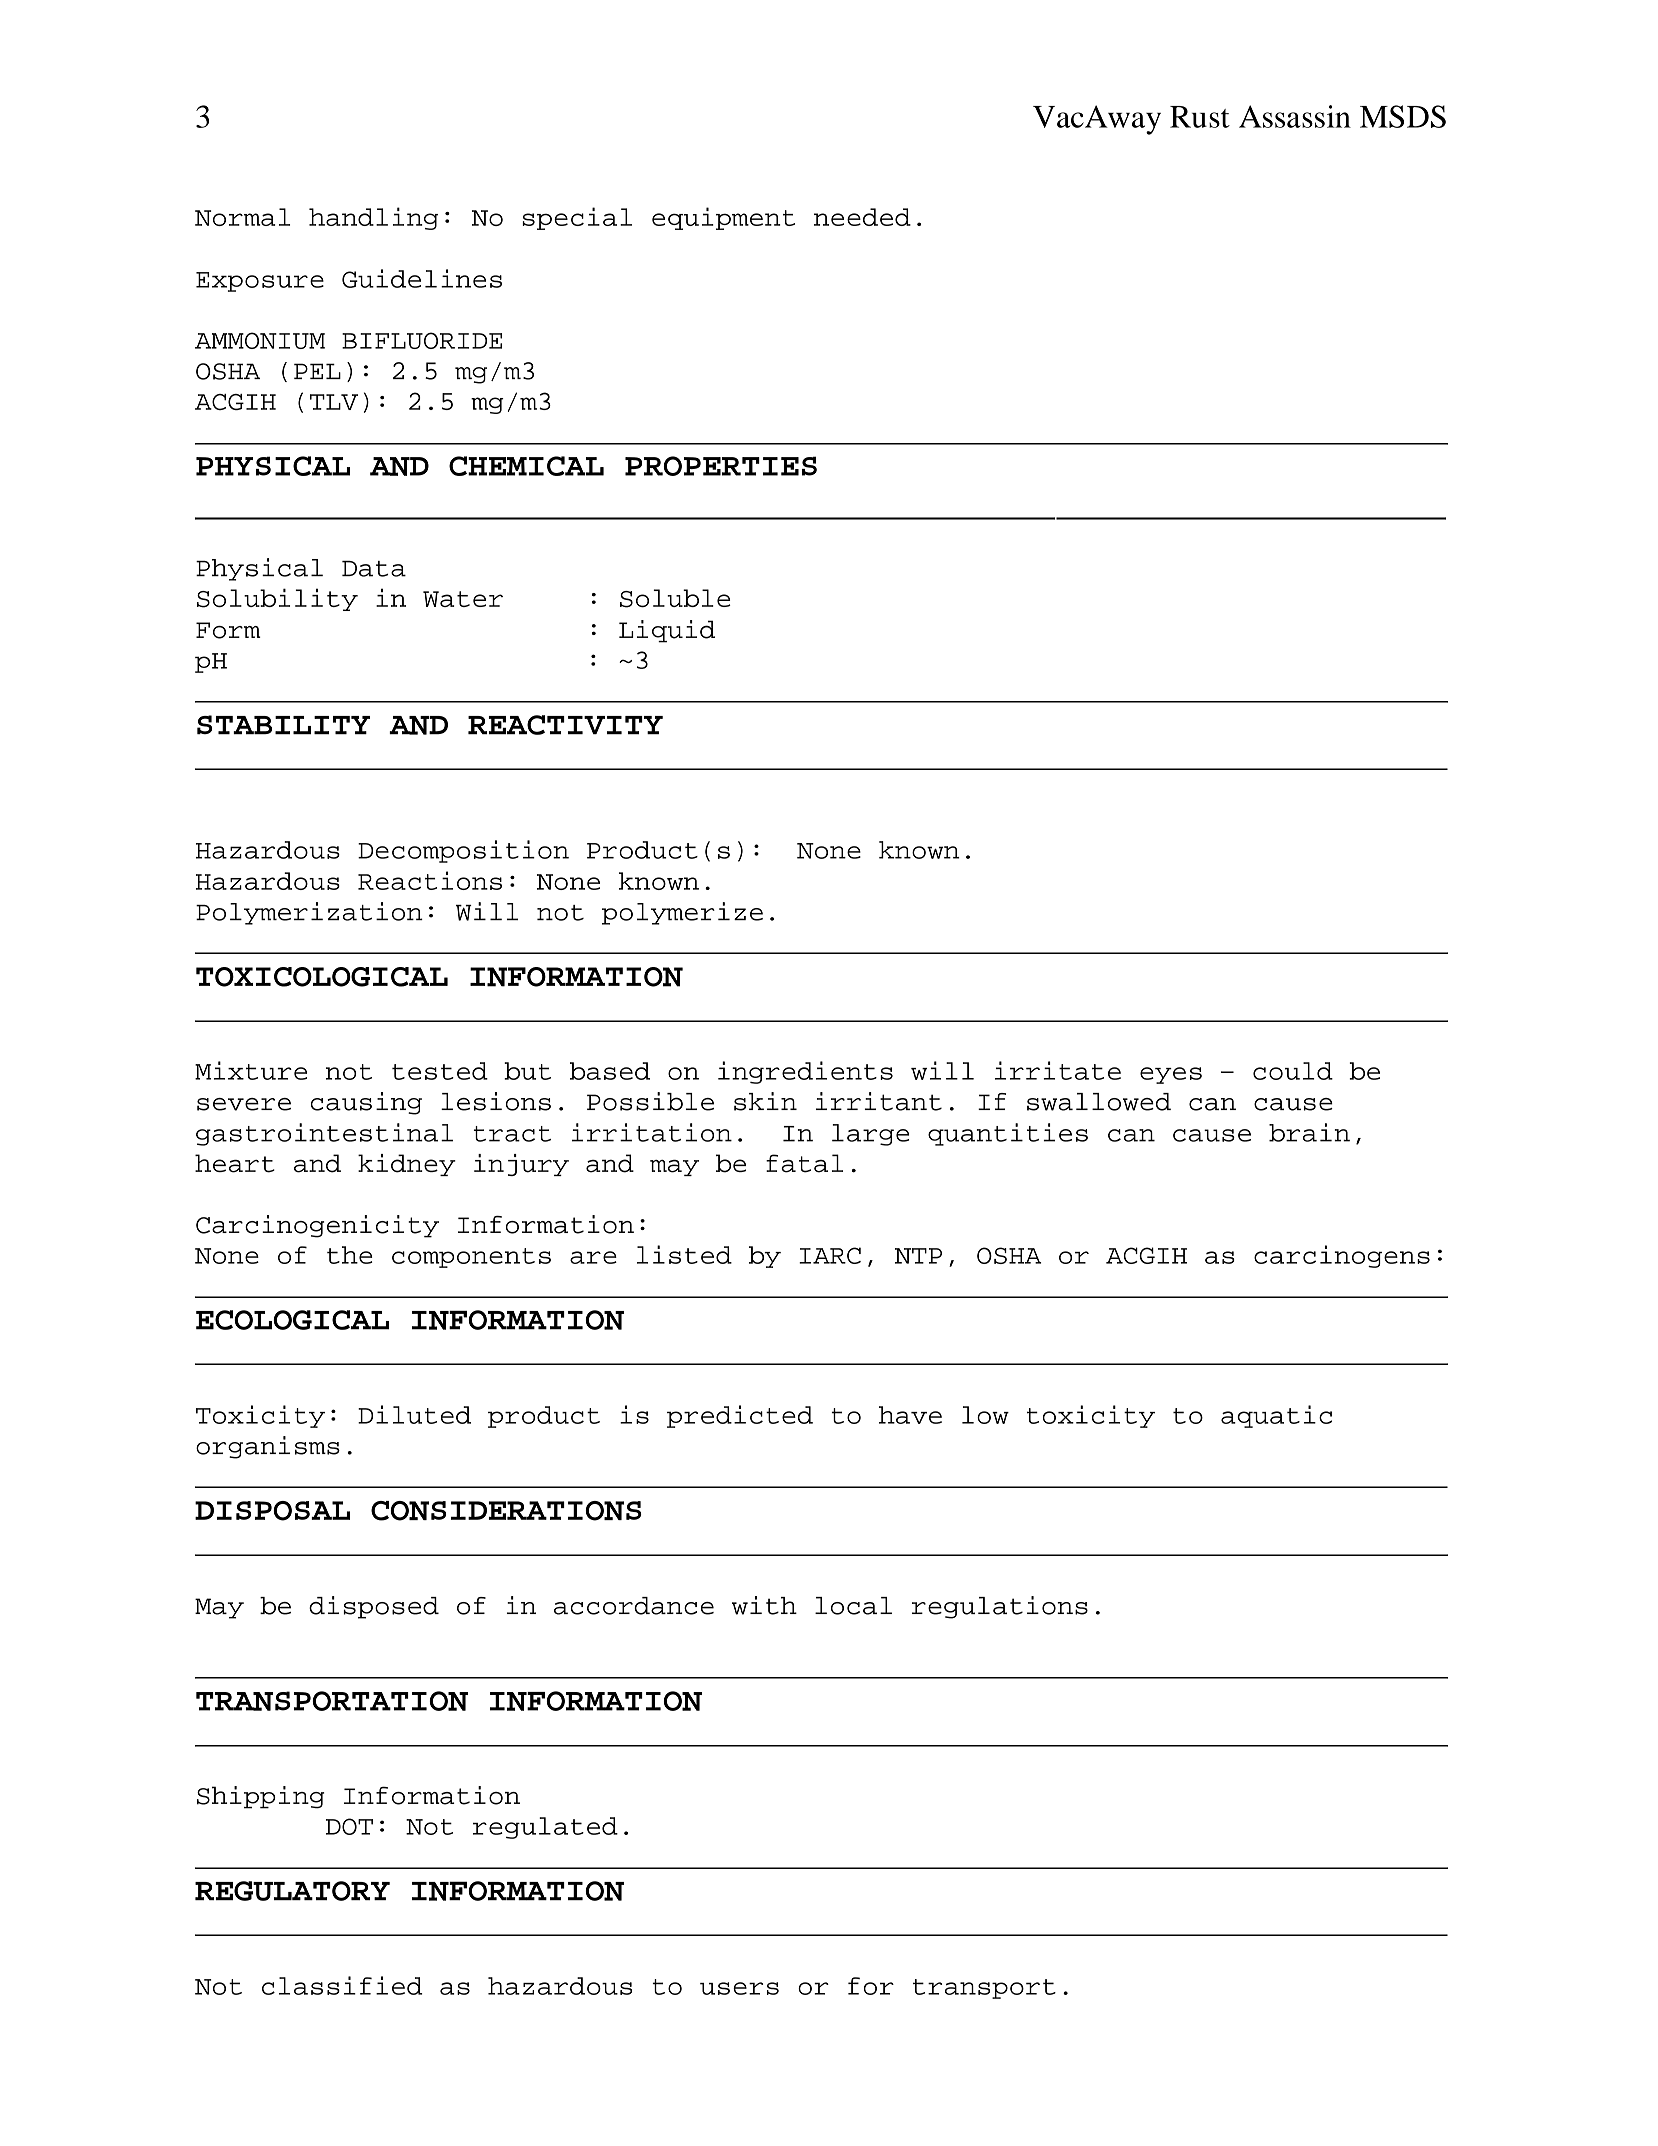 This image has width=1658, height=2146. I want to click on users, so click(739, 1988).
